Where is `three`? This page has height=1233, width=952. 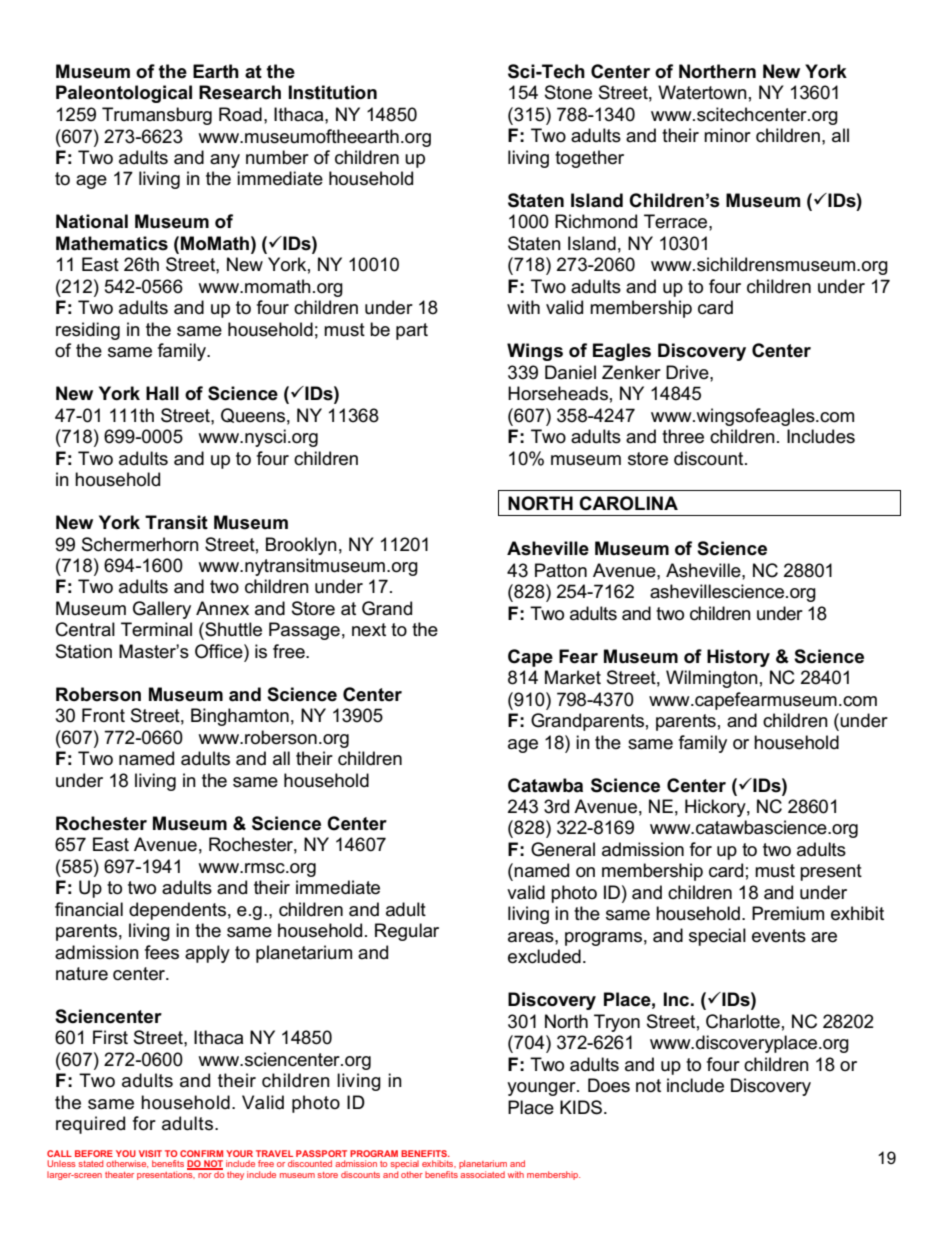 three is located at coordinates (683, 436).
